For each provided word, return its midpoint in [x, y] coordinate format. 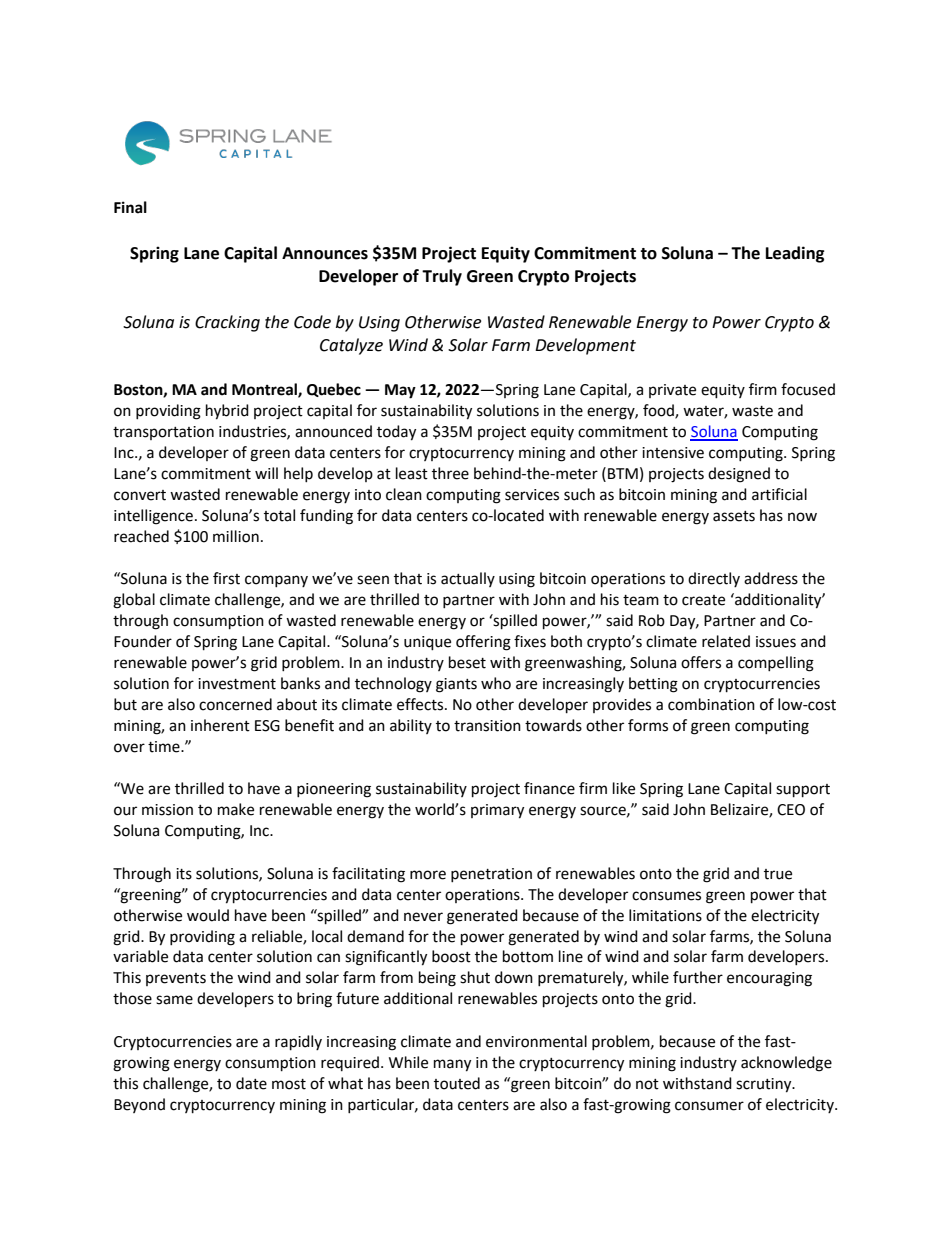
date [251, 1083]
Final [130, 207]
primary [497, 811]
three [450, 473]
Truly [442, 277]
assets [734, 516]
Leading [795, 254]
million [236, 536]
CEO [791, 810]
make [236, 809]
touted [457, 1083]
